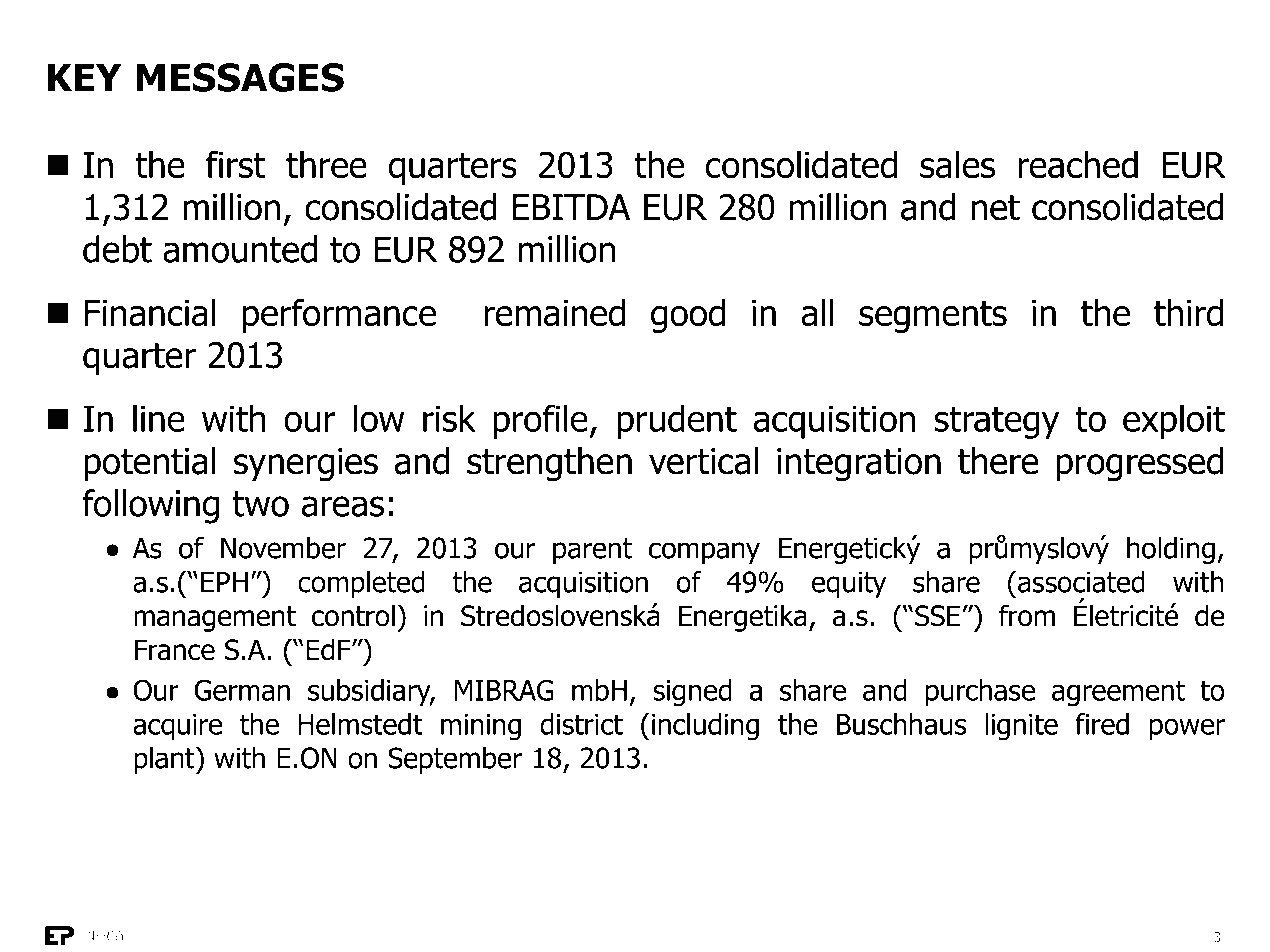 The width and height of the screenshot is (1270, 952). What do you see at coordinates (240, 249) in the screenshot?
I see `amounted` at bounding box center [240, 249].
